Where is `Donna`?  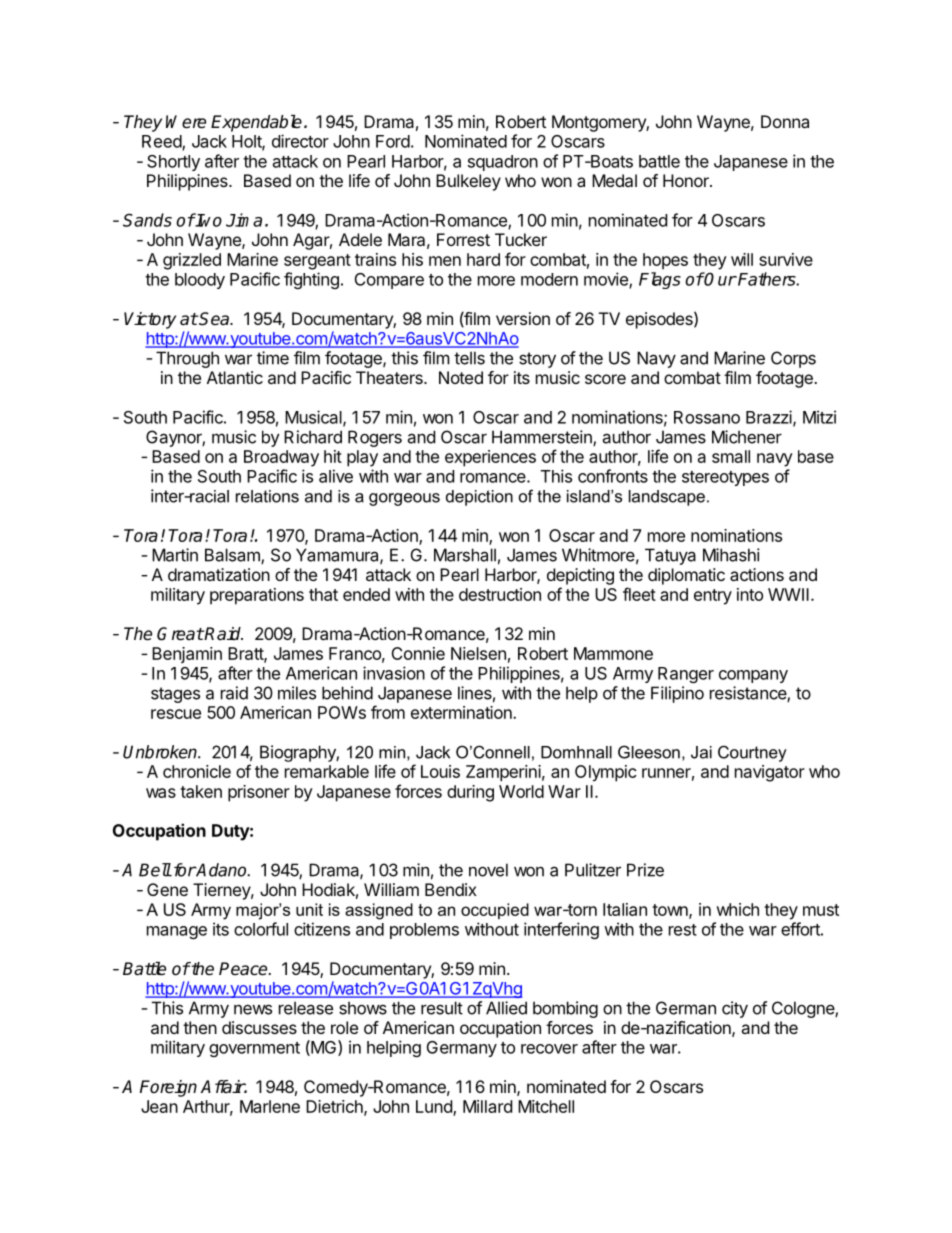 Donna is located at coordinates (785, 121).
